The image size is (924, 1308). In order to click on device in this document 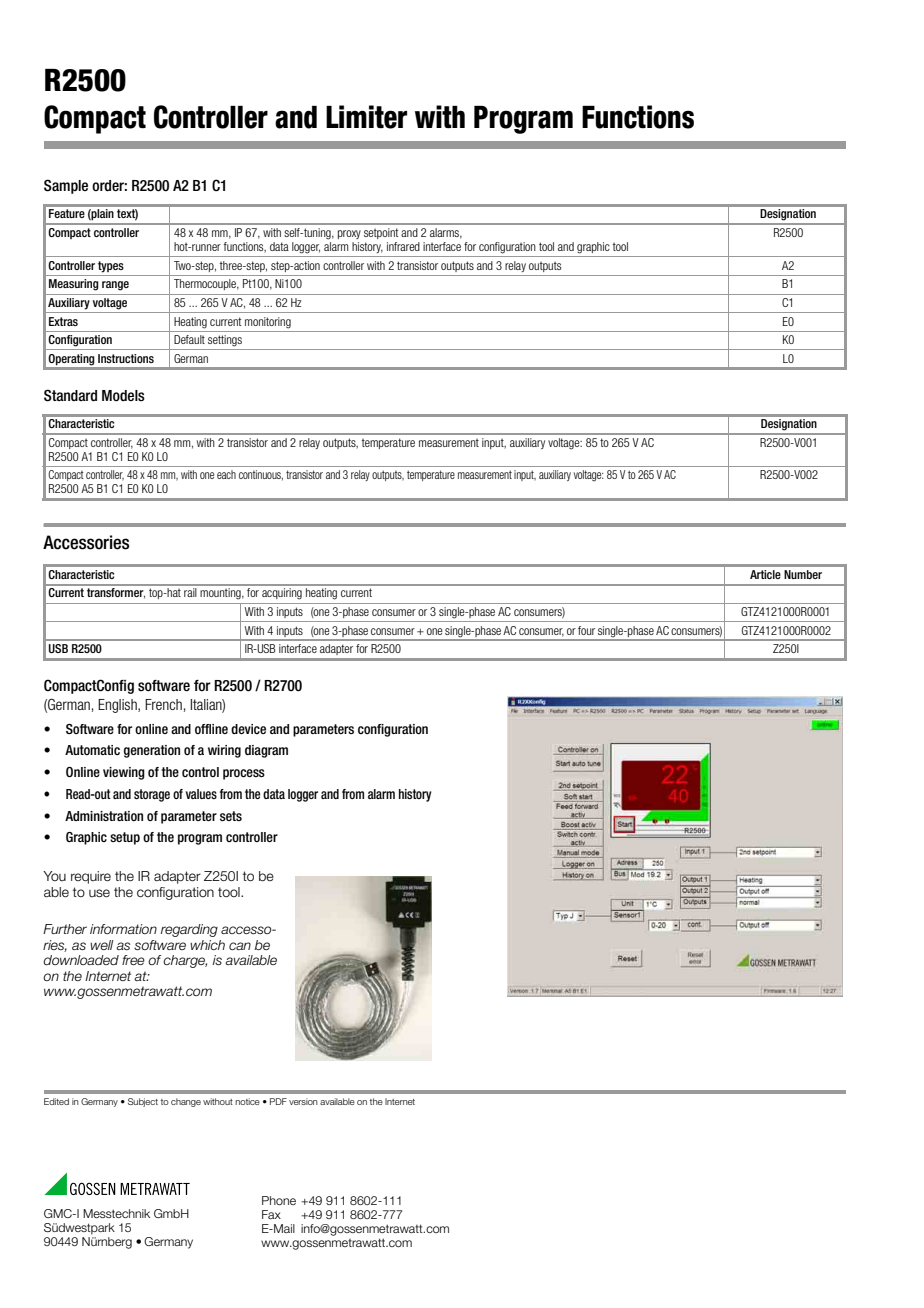, I will do `click(248, 729)`.
